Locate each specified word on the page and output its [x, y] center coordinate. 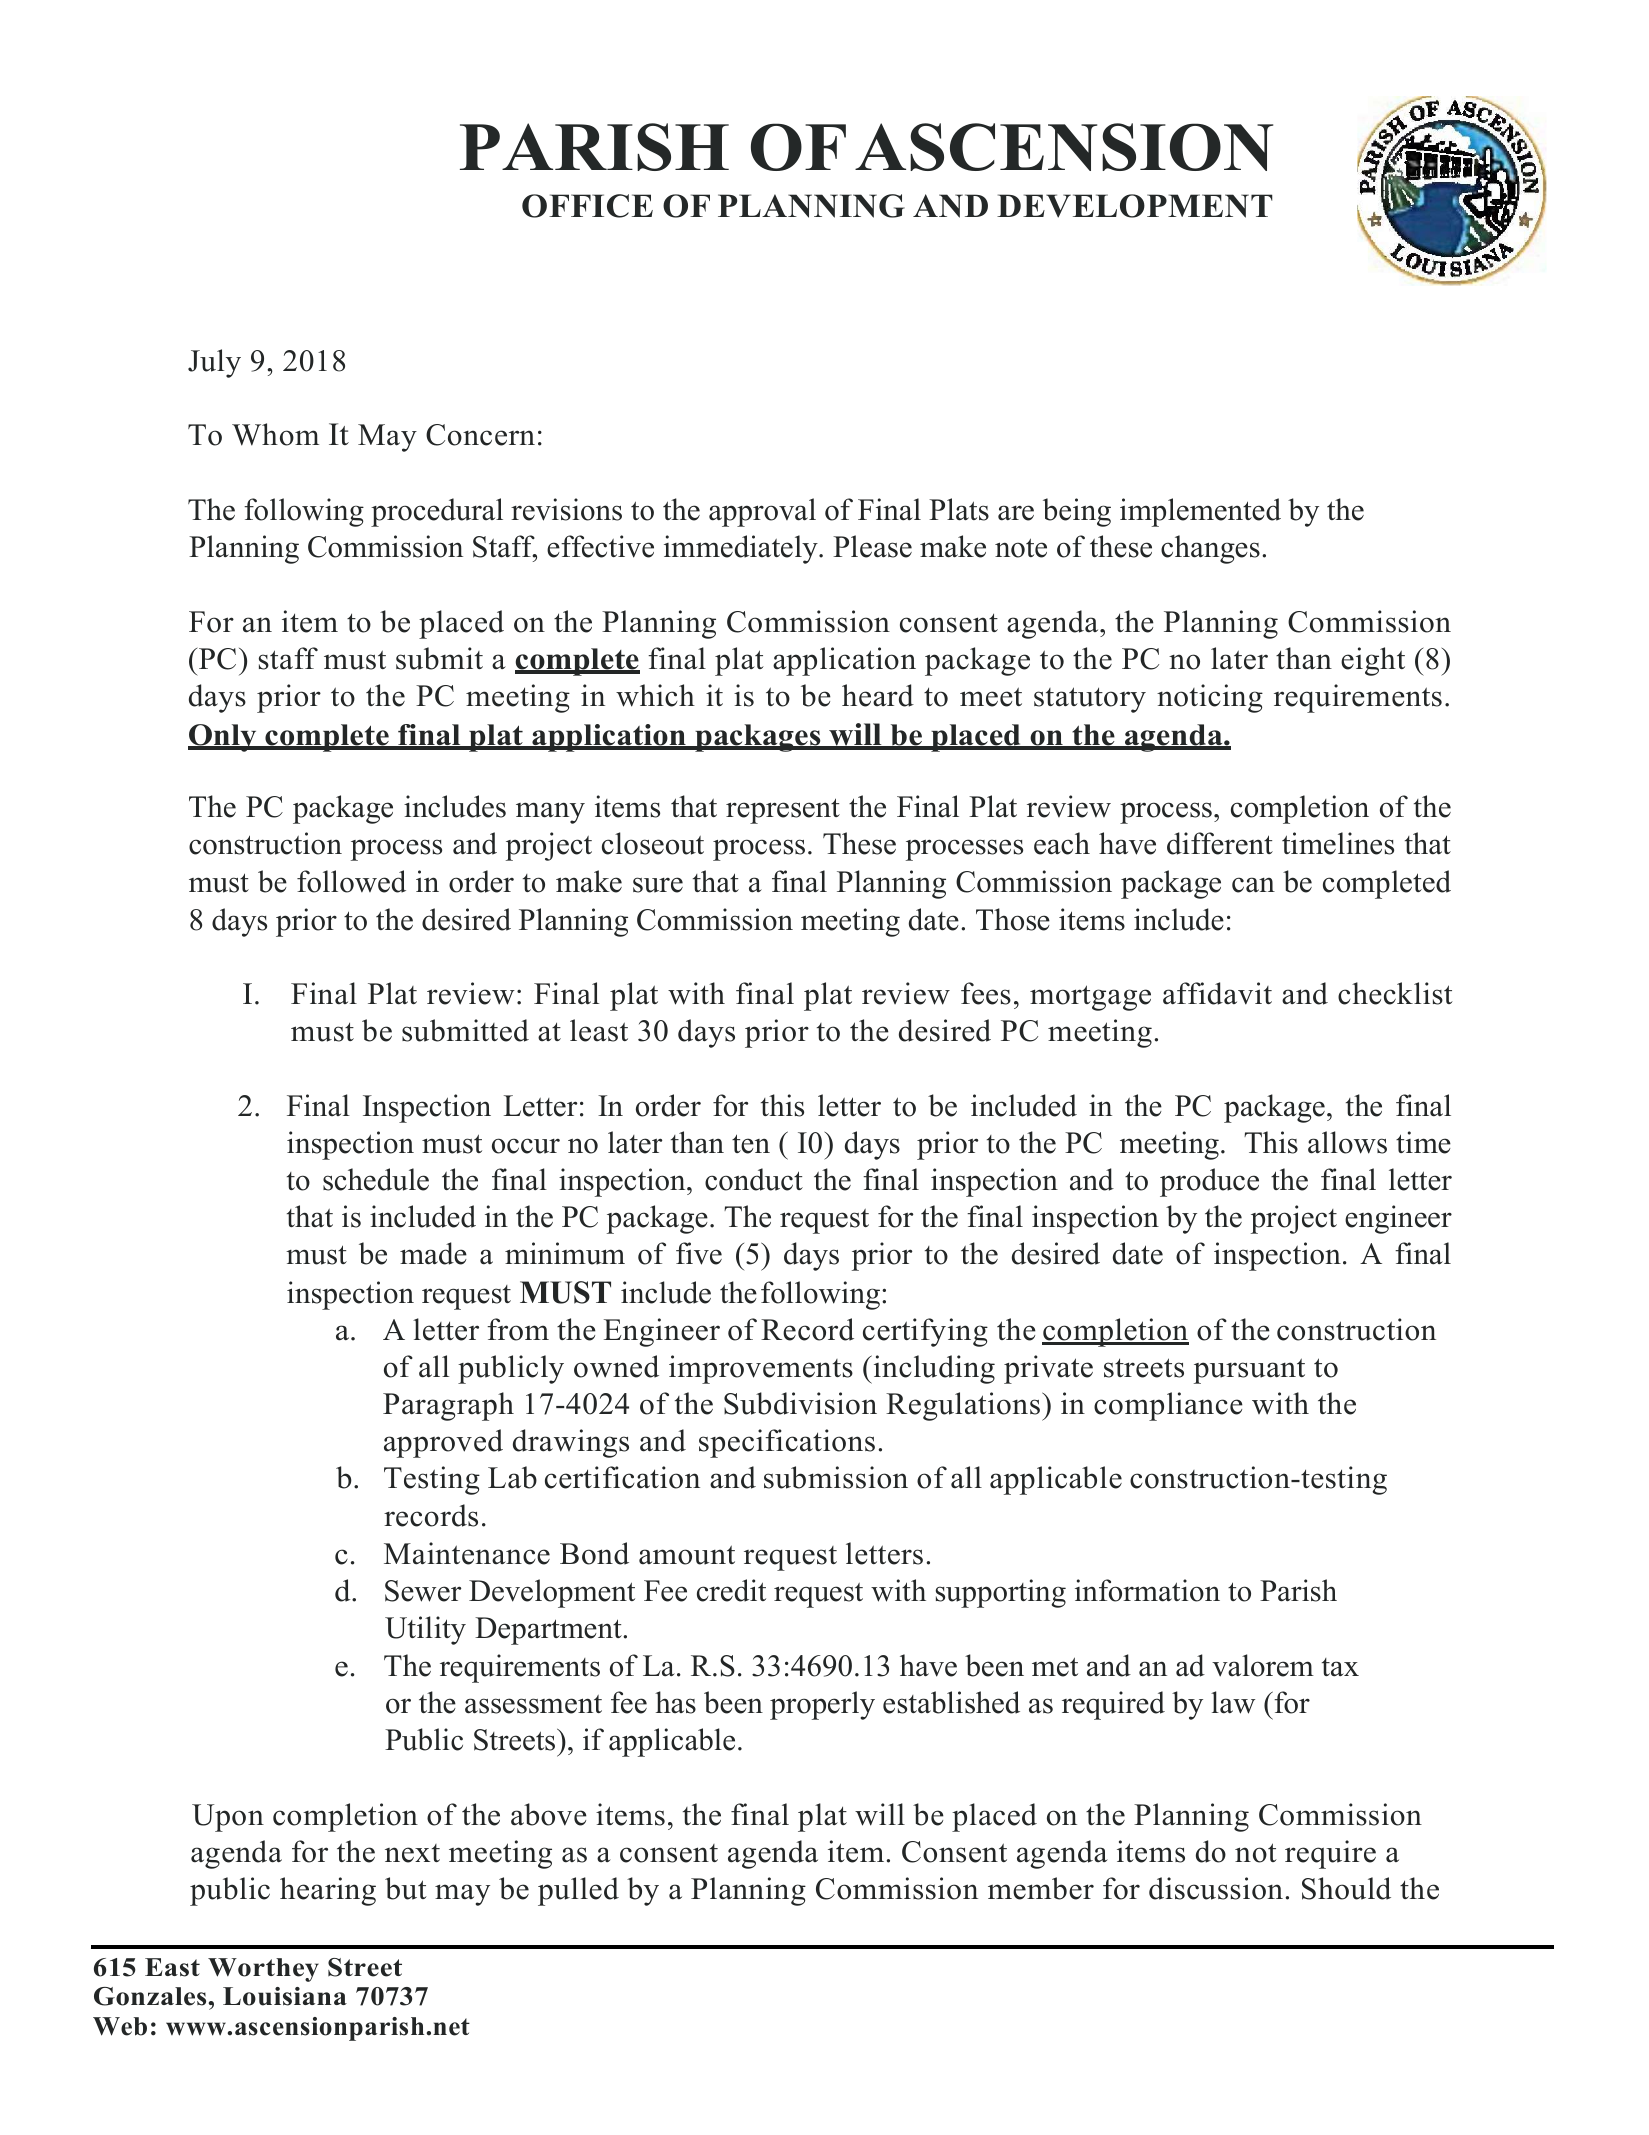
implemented [1200, 512]
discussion [1216, 1888]
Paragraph [448, 1406]
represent [783, 811]
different [1220, 843]
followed [351, 881]
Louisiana [285, 1996]
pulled [578, 1891]
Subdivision [800, 1403]
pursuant [1249, 1371]
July [214, 363]
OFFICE [587, 206]
